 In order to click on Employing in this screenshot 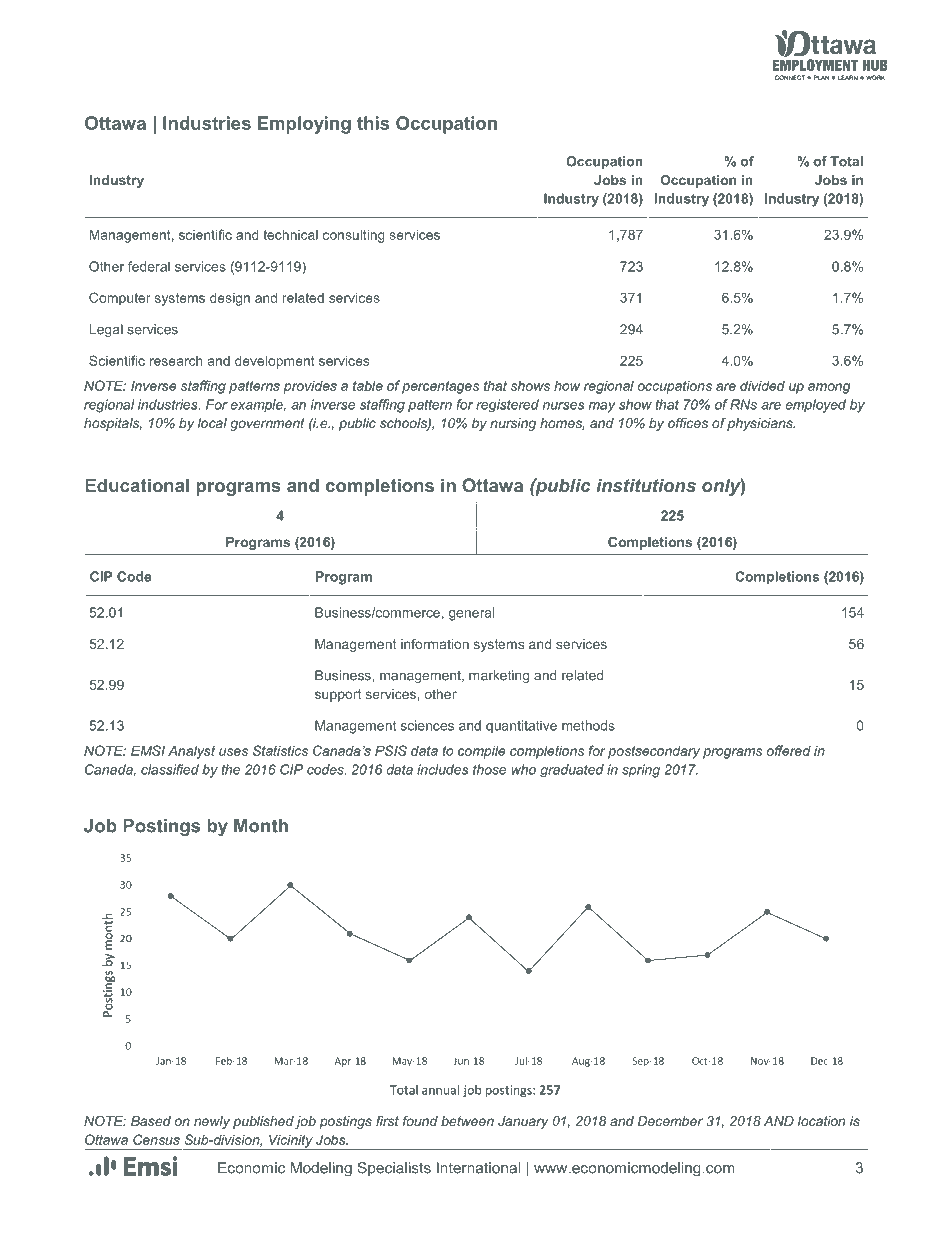, I will do `click(304, 125)`.
